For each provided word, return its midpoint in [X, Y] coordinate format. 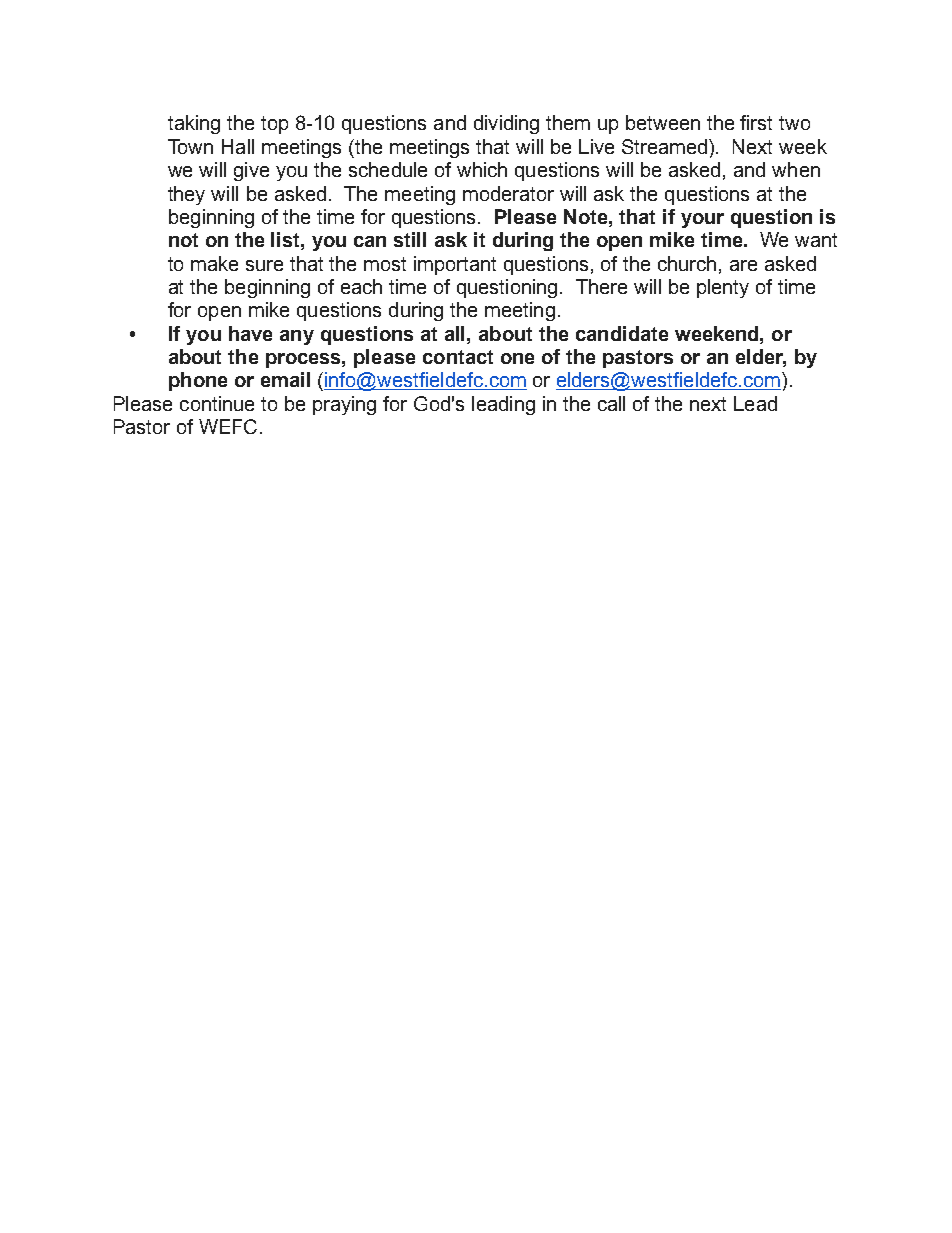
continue [217, 403]
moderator [508, 193]
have [250, 333]
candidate [622, 333]
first [756, 122]
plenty [723, 288]
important [455, 265]
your [702, 220]
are [743, 265]
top [274, 125]
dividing [506, 124]
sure [264, 265]
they [186, 195]
